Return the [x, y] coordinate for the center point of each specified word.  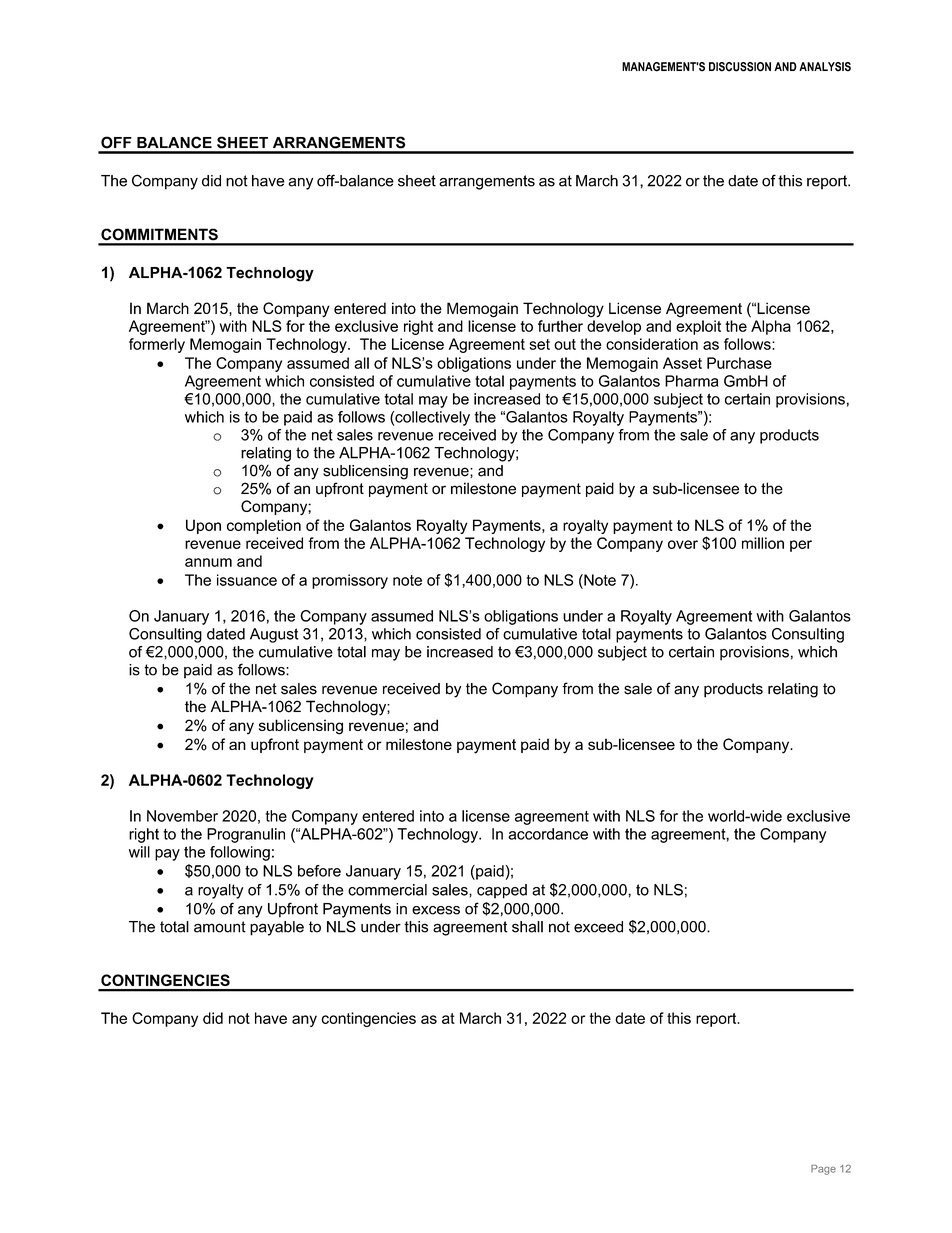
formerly [157, 345]
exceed [598, 927]
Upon [203, 526]
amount [220, 927]
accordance [548, 834]
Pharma [691, 381]
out [565, 344]
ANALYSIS [825, 67]
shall [527, 927]
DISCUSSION [740, 67]
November [182, 816]
